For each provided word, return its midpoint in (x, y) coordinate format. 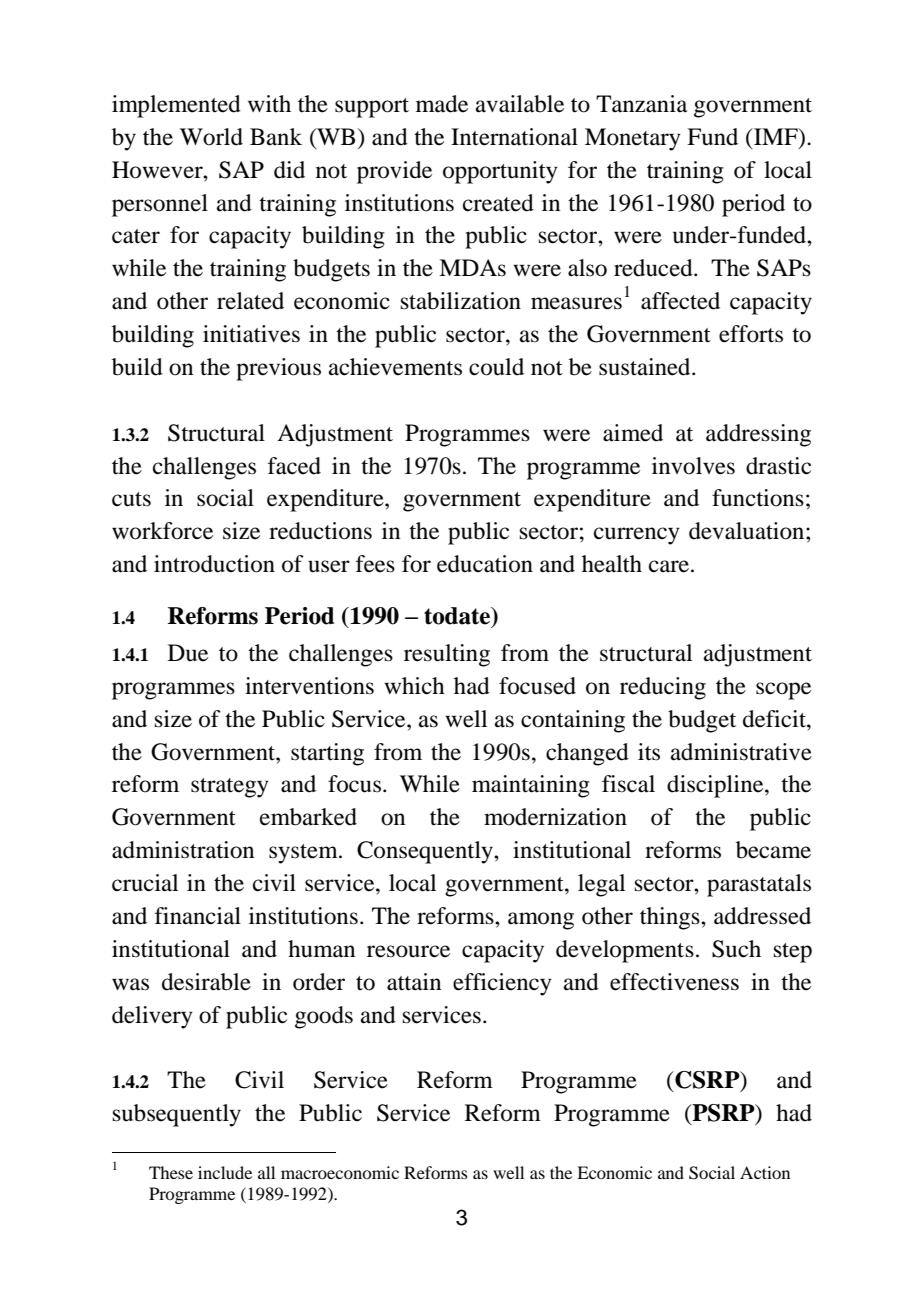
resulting (447, 655)
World (211, 137)
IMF (776, 136)
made (442, 104)
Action (765, 1172)
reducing (663, 688)
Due (188, 653)
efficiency (502, 984)
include (225, 1172)
